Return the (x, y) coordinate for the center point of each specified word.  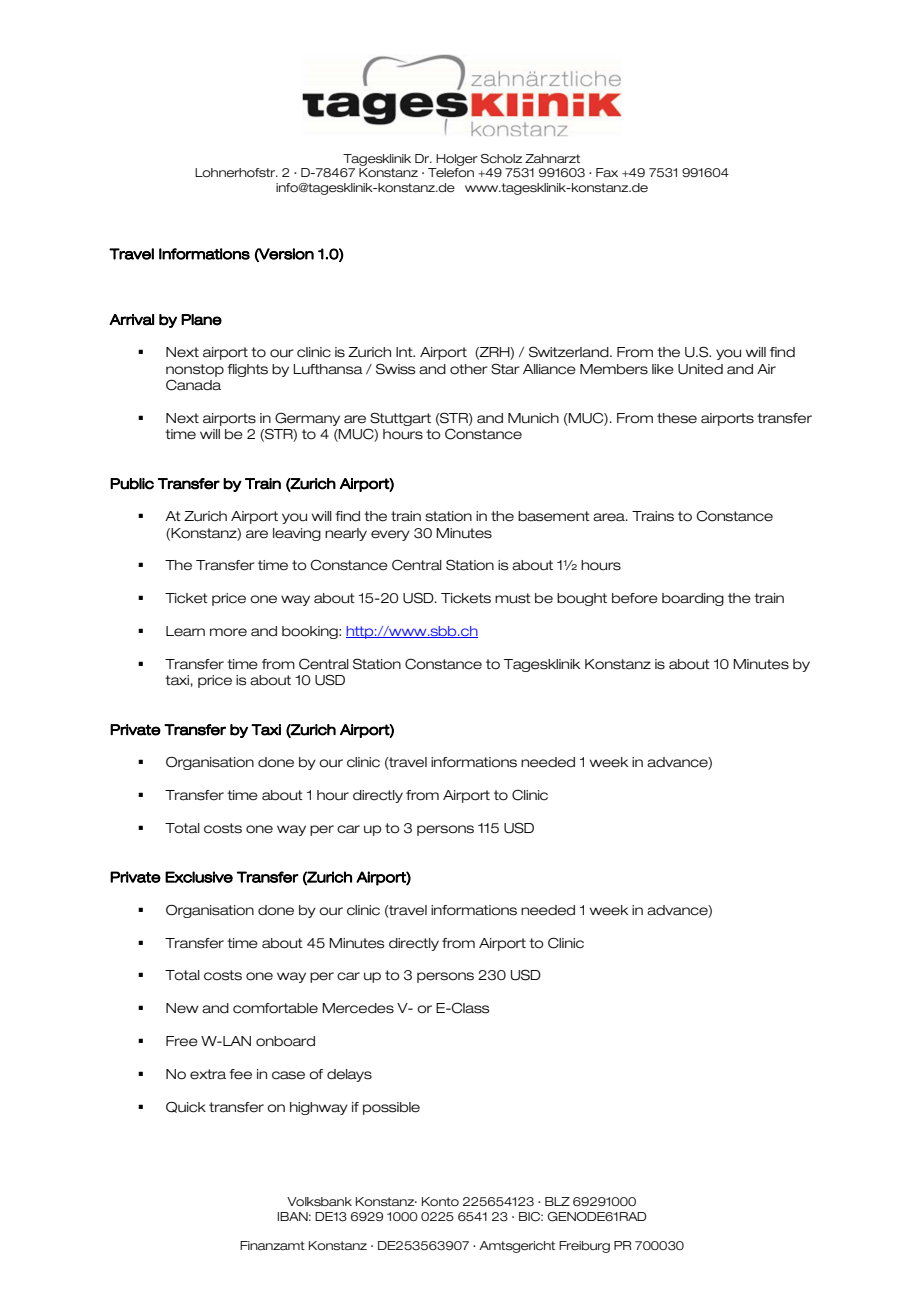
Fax (607, 173)
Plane (201, 320)
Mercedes (358, 1008)
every (390, 535)
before (635, 598)
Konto (440, 1201)
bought (582, 599)
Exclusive (199, 877)
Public (132, 484)
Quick (186, 1107)
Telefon (451, 173)
